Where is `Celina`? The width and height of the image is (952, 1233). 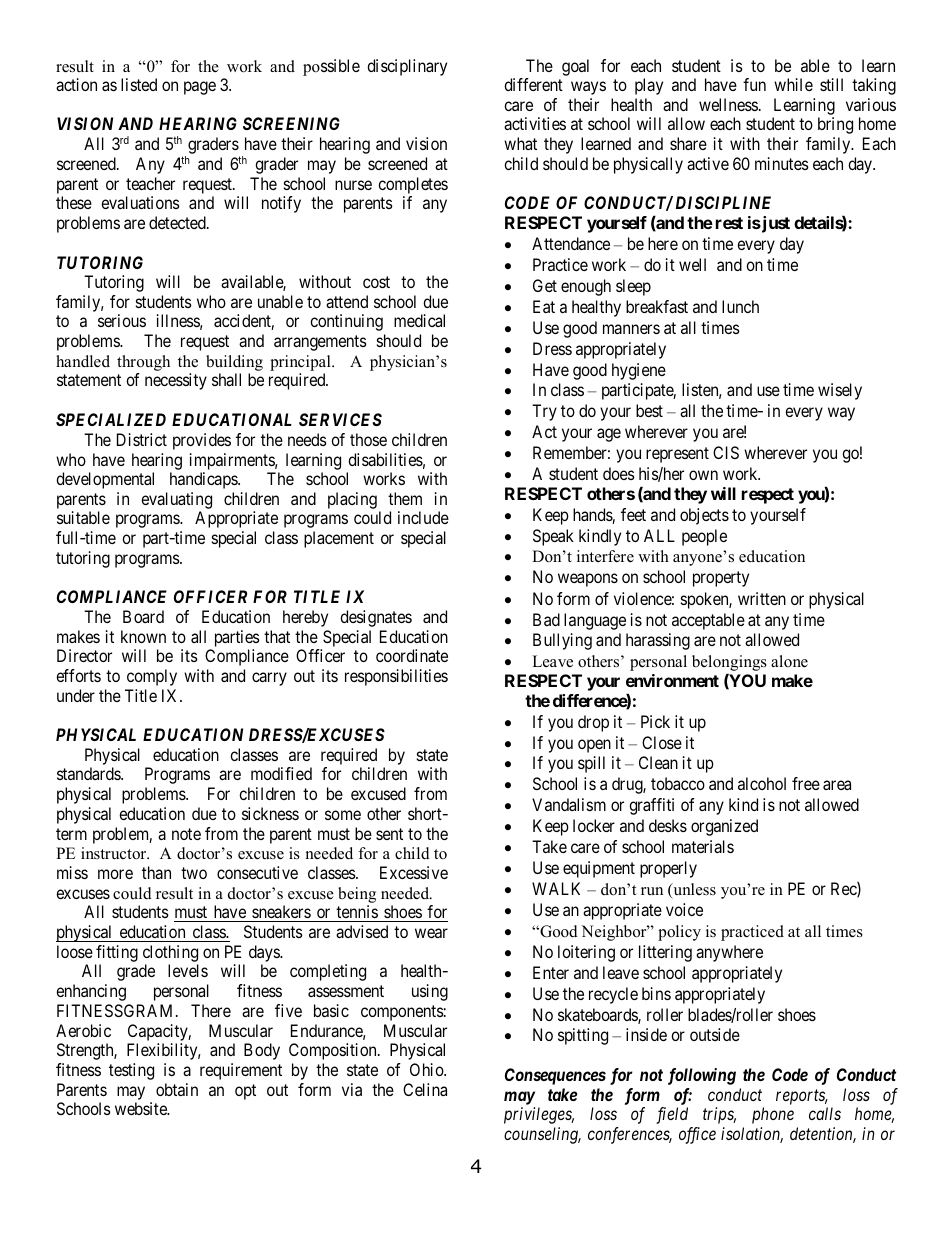
Celina is located at coordinates (425, 1089).
